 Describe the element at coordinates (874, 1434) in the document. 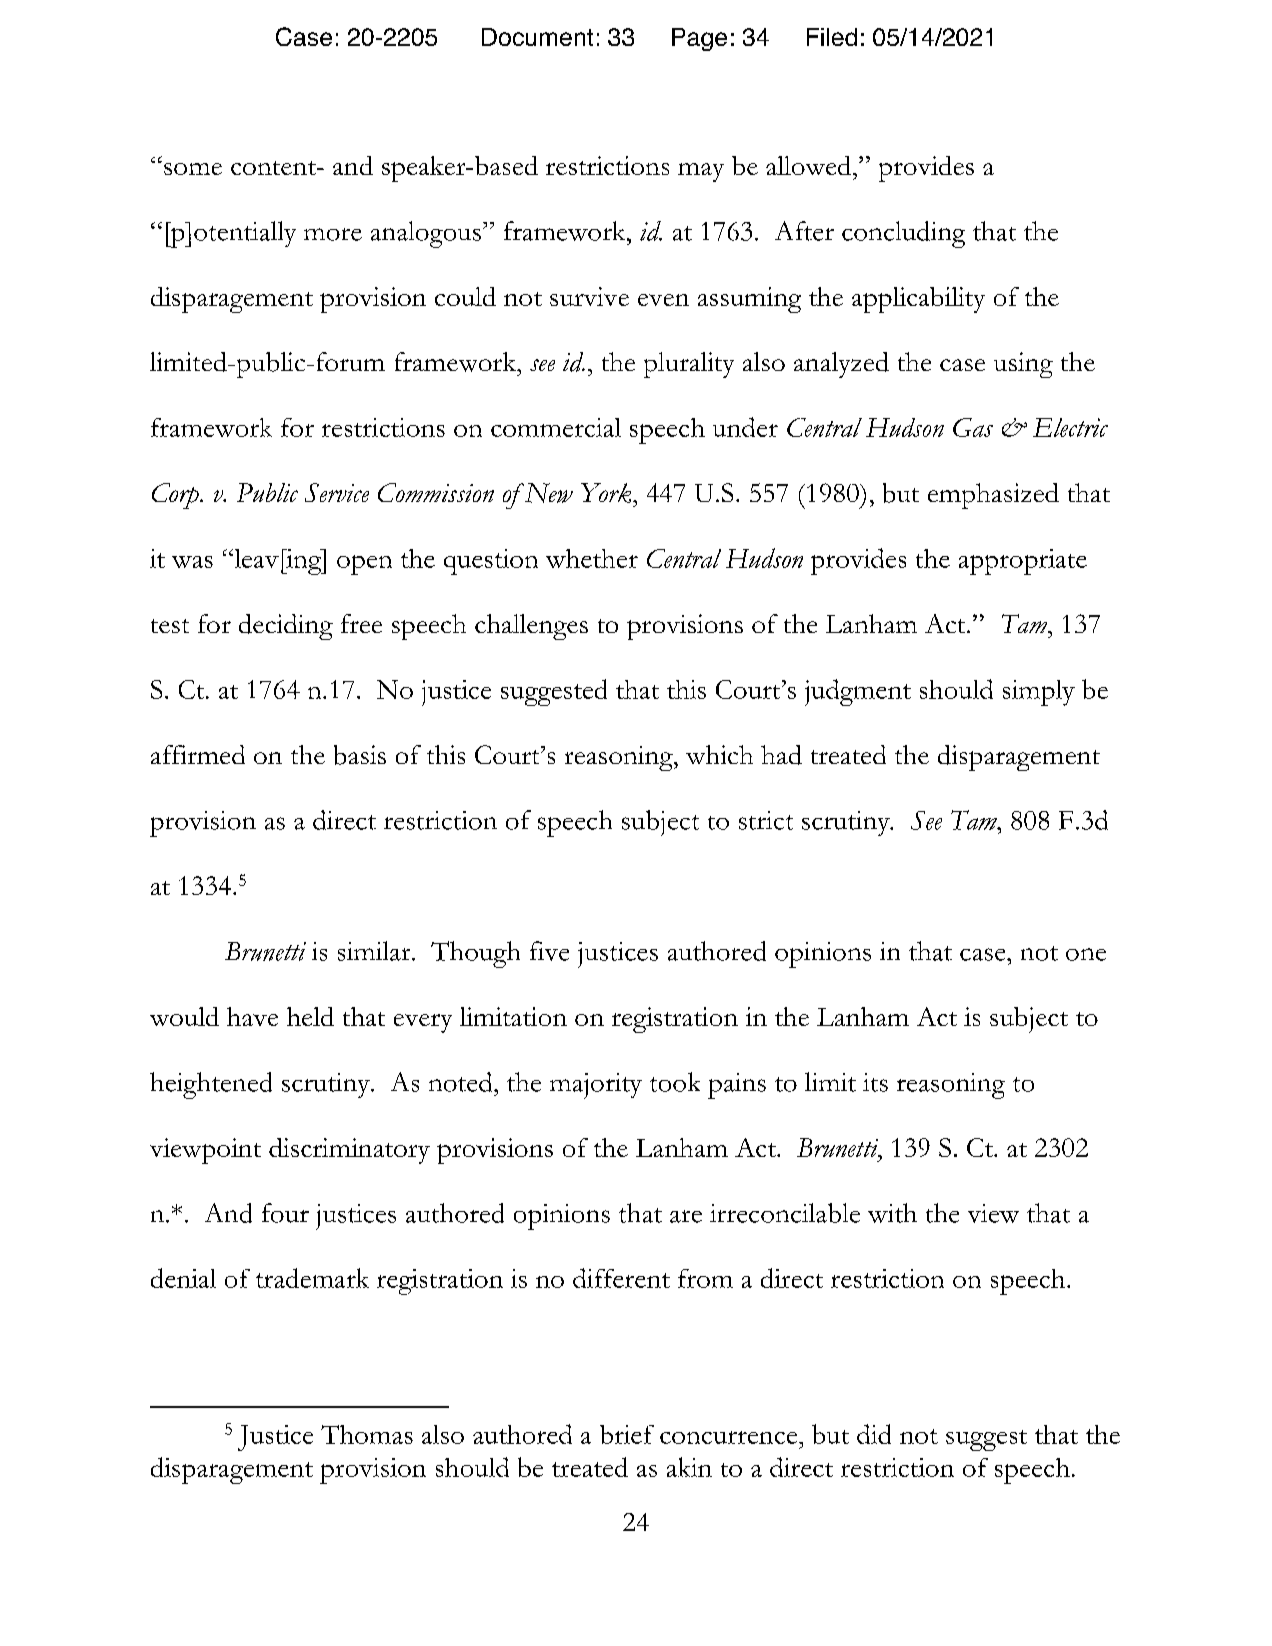

I see `did` at that location.
